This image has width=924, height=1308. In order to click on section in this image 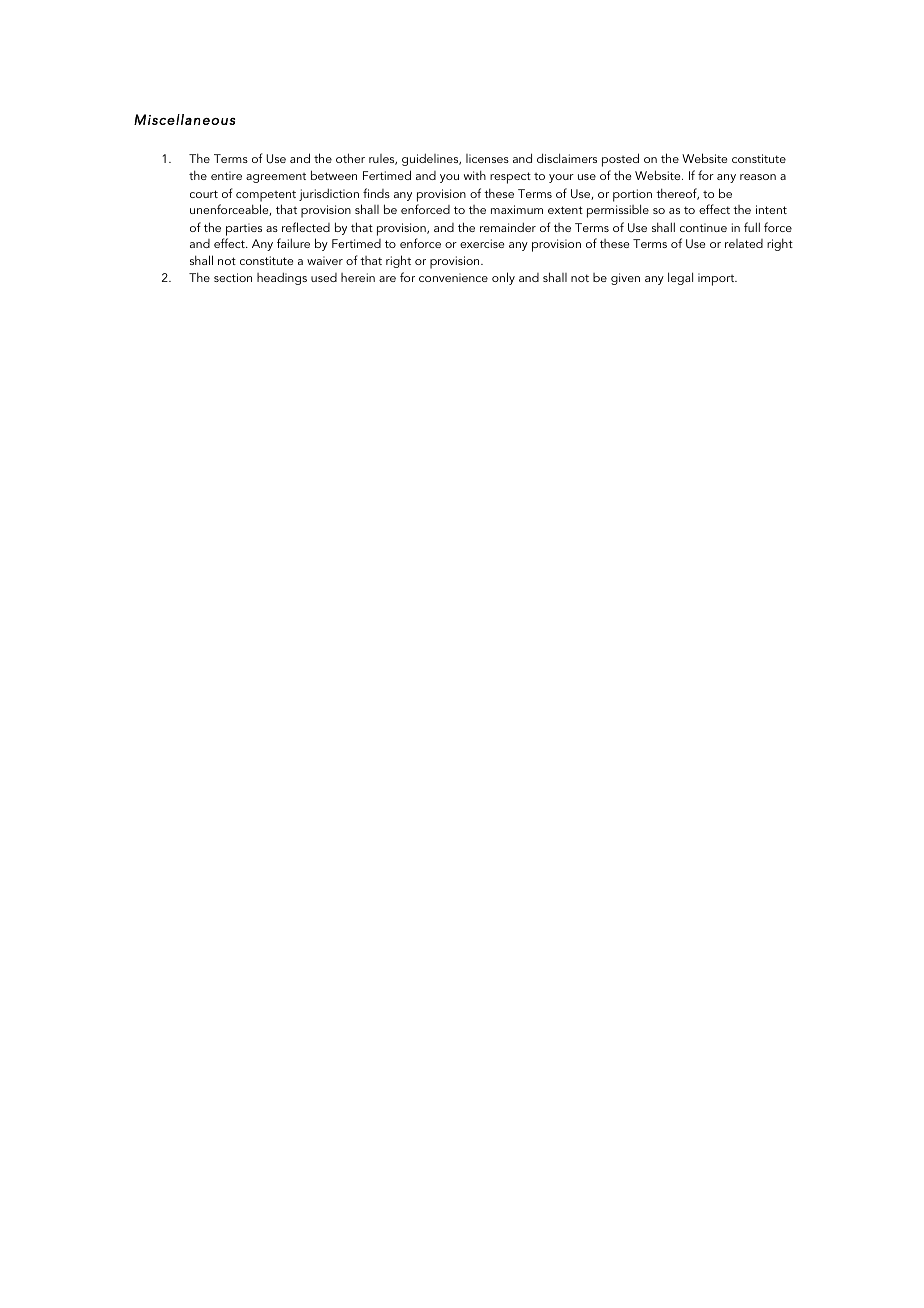, I will do `click(233, 277)`.
